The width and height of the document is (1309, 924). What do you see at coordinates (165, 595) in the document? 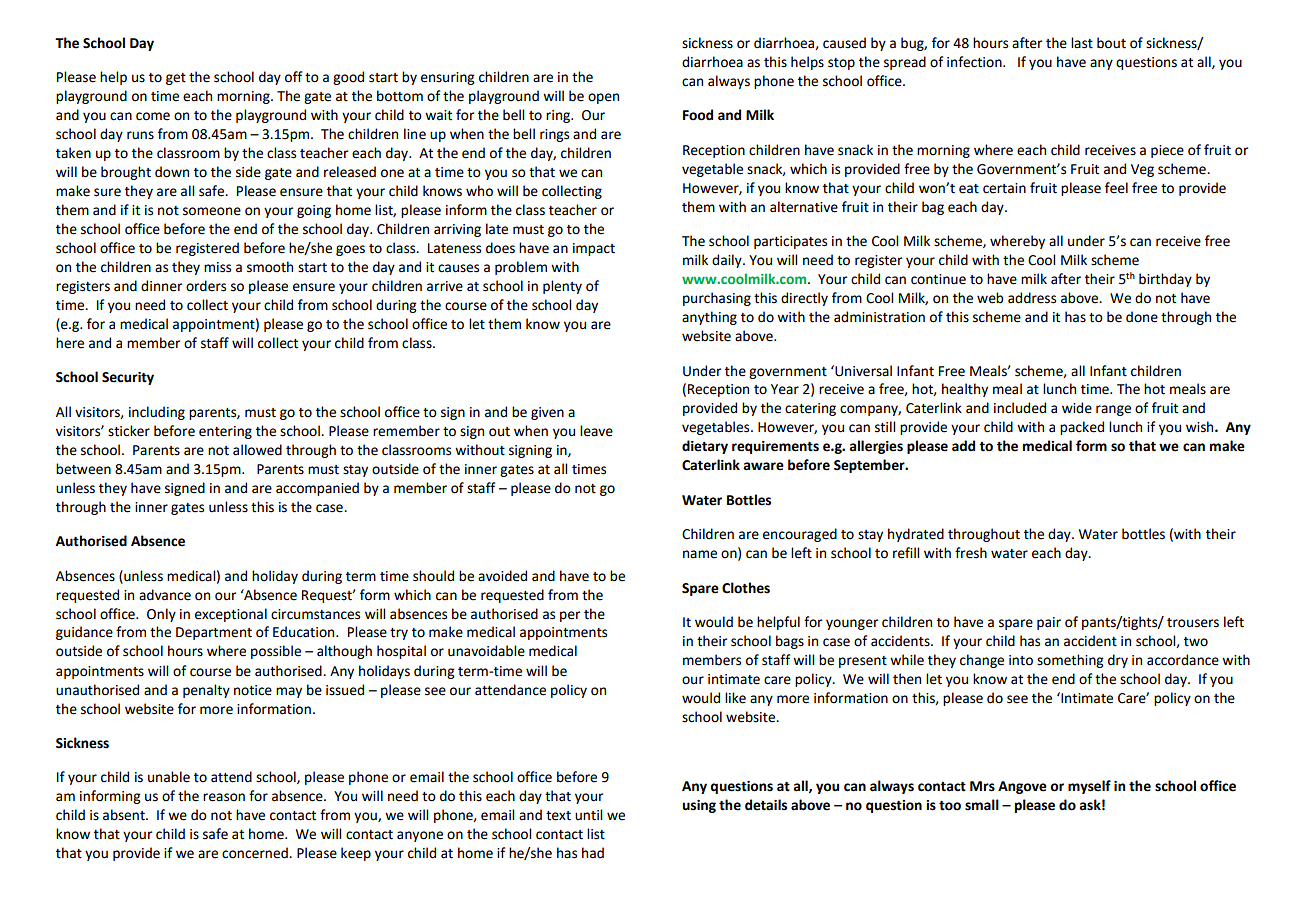
I see `advance` at bounding box center [165, 595].
